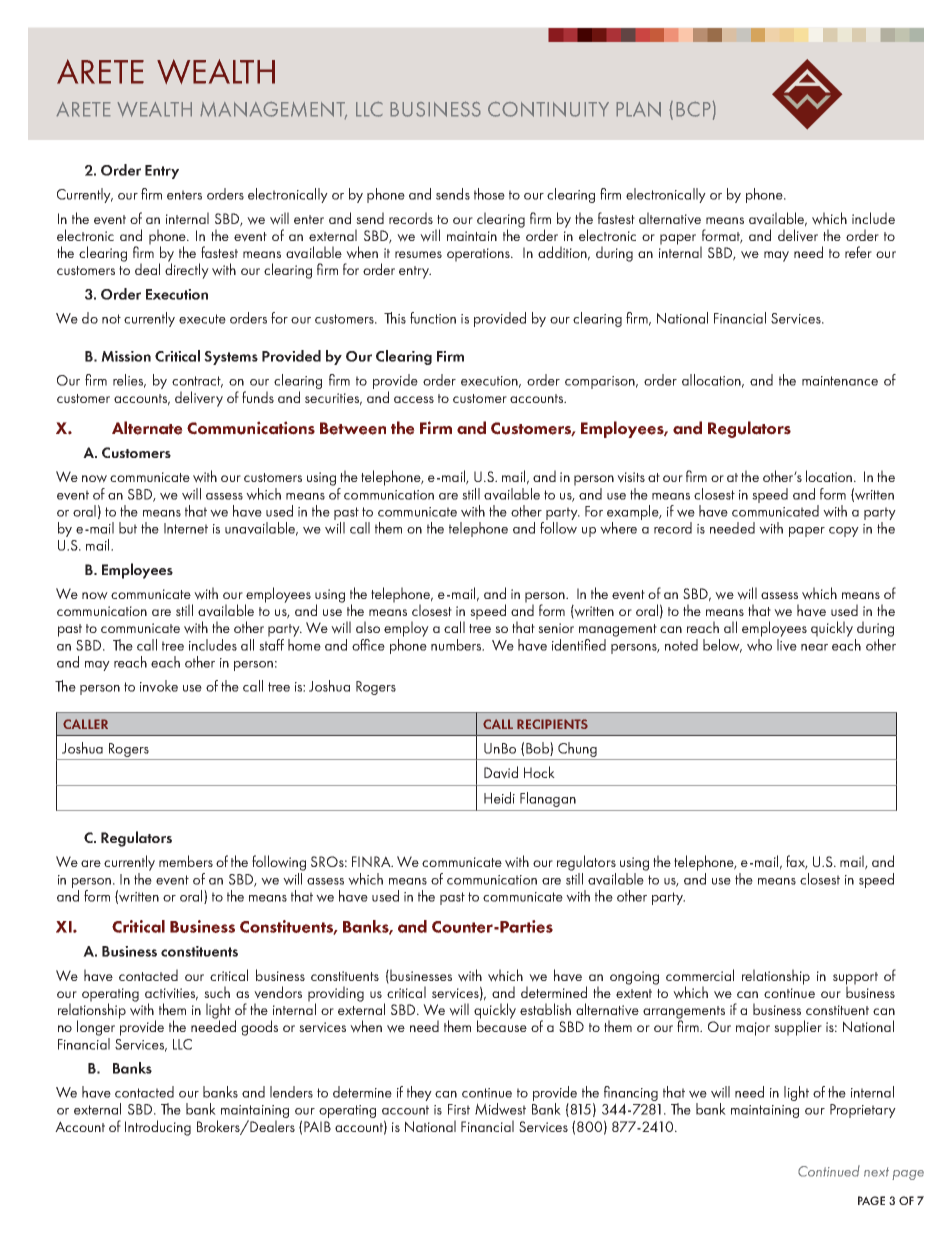 This image has width=952, height=1233. I want to click on CONTINUITY, so click(548, 109).
